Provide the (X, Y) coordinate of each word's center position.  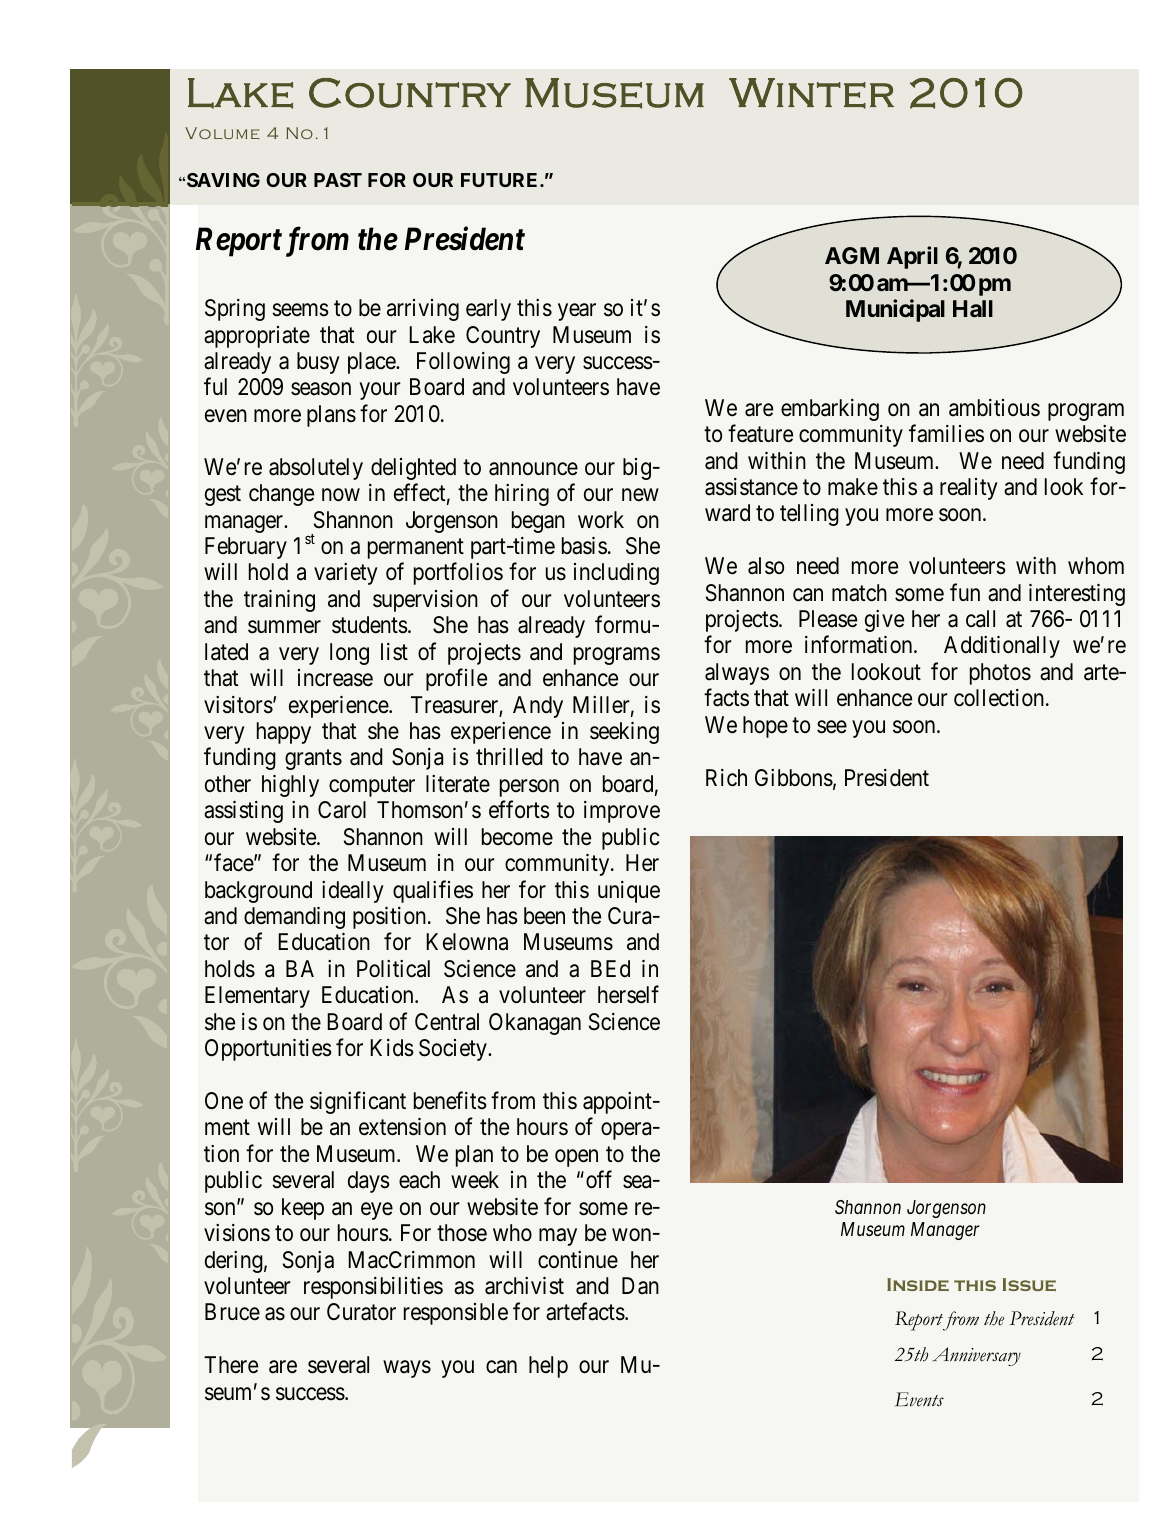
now (341, 495)
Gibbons (794, 778)
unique (629, 892)
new (640, 495)
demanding (294, 918)
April (912, 257)
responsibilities (373, 1288)
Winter (811, 93)
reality (969, 489)
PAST (338, 180)
